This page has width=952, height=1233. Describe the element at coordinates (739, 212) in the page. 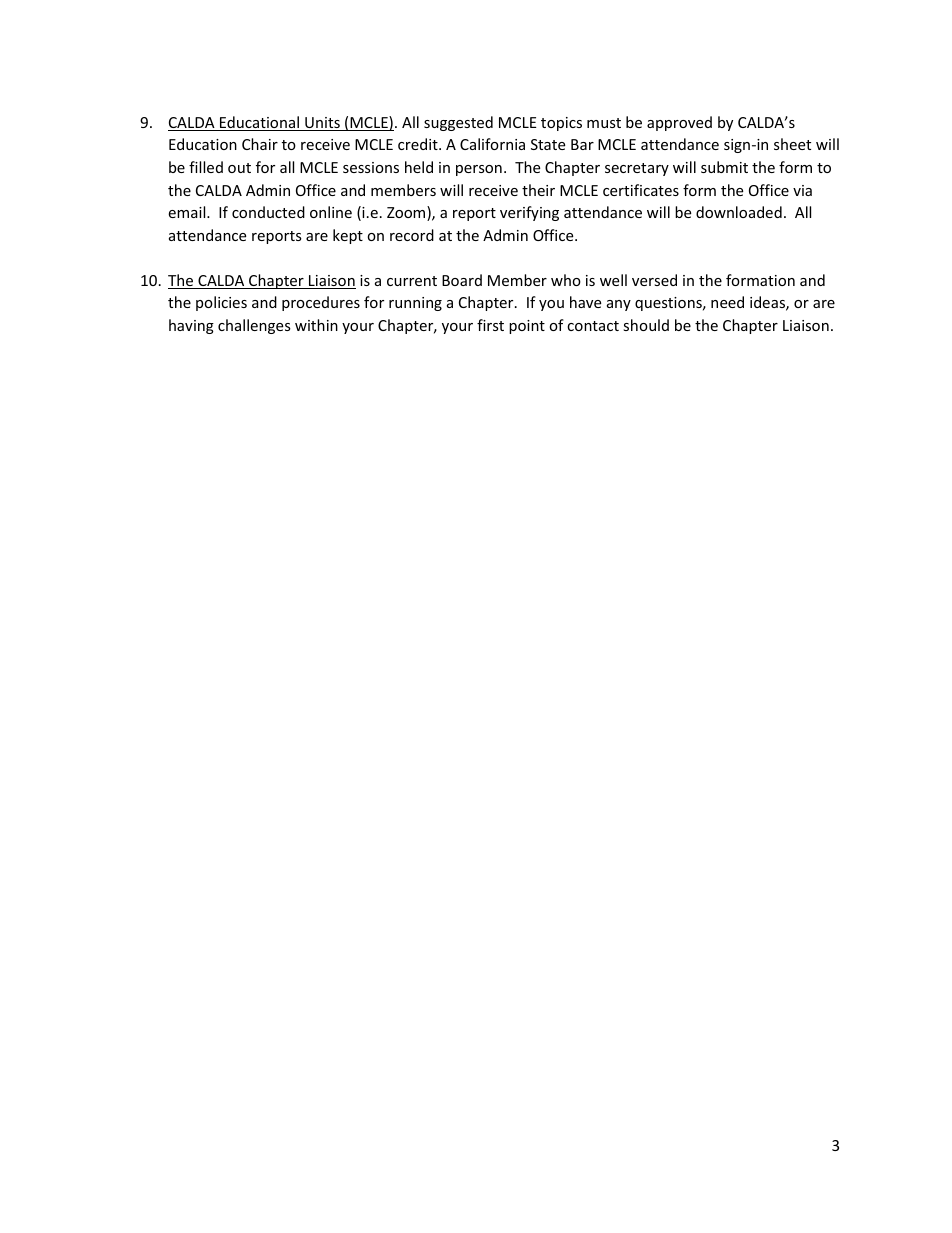

I see `downloaded` at that location.
